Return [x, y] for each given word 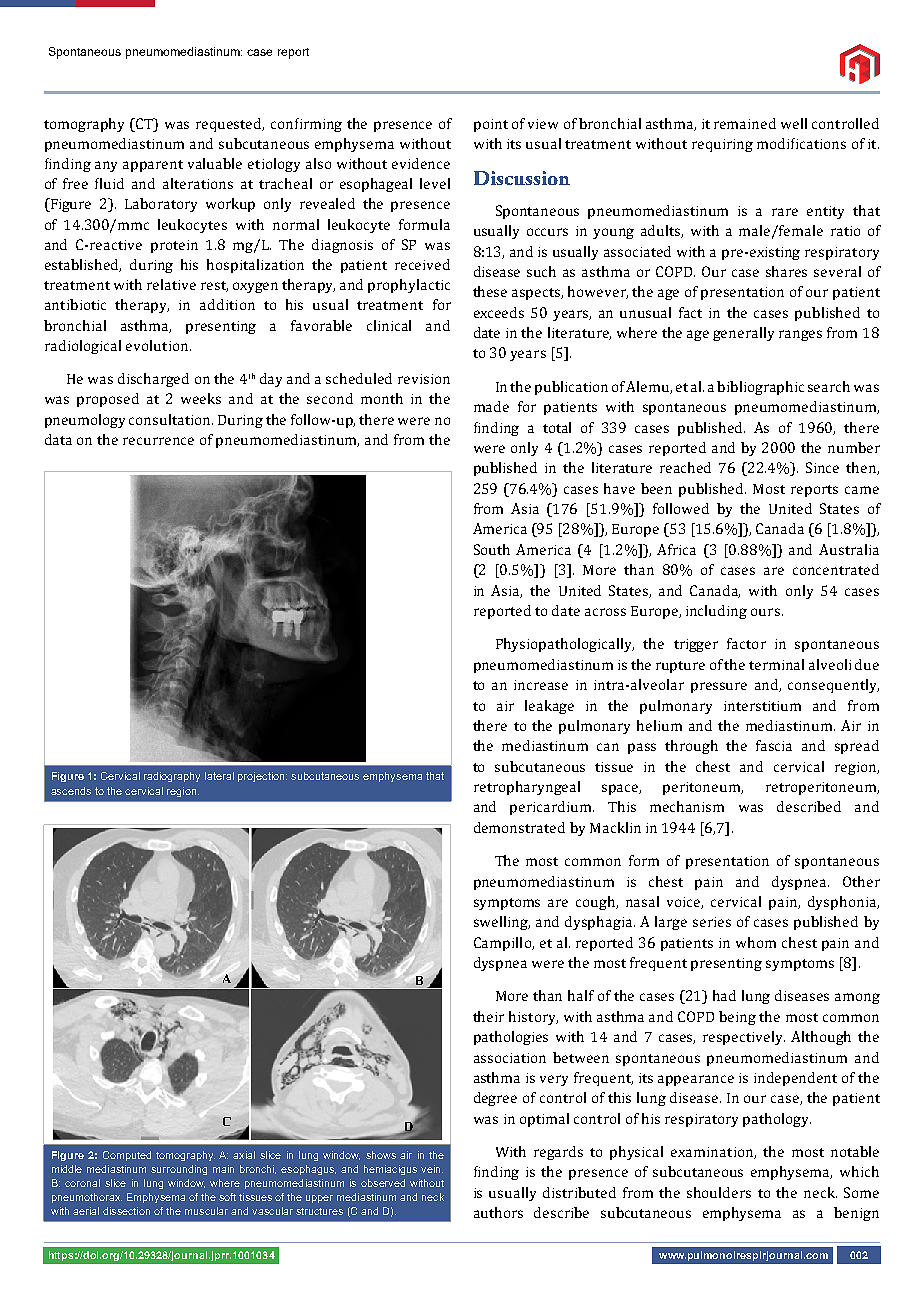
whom [756, 942]
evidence [421, 163]
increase [541, 685]
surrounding [179, 1170]
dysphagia [600, 923]
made [491, 406]
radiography [172, 777]
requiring [722, 145]
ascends [71, 791]
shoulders [719, 1192]
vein [432, 1169]
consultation [171, 419]
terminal [776, 664]
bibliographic [760, 388]
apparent [153, 166]
